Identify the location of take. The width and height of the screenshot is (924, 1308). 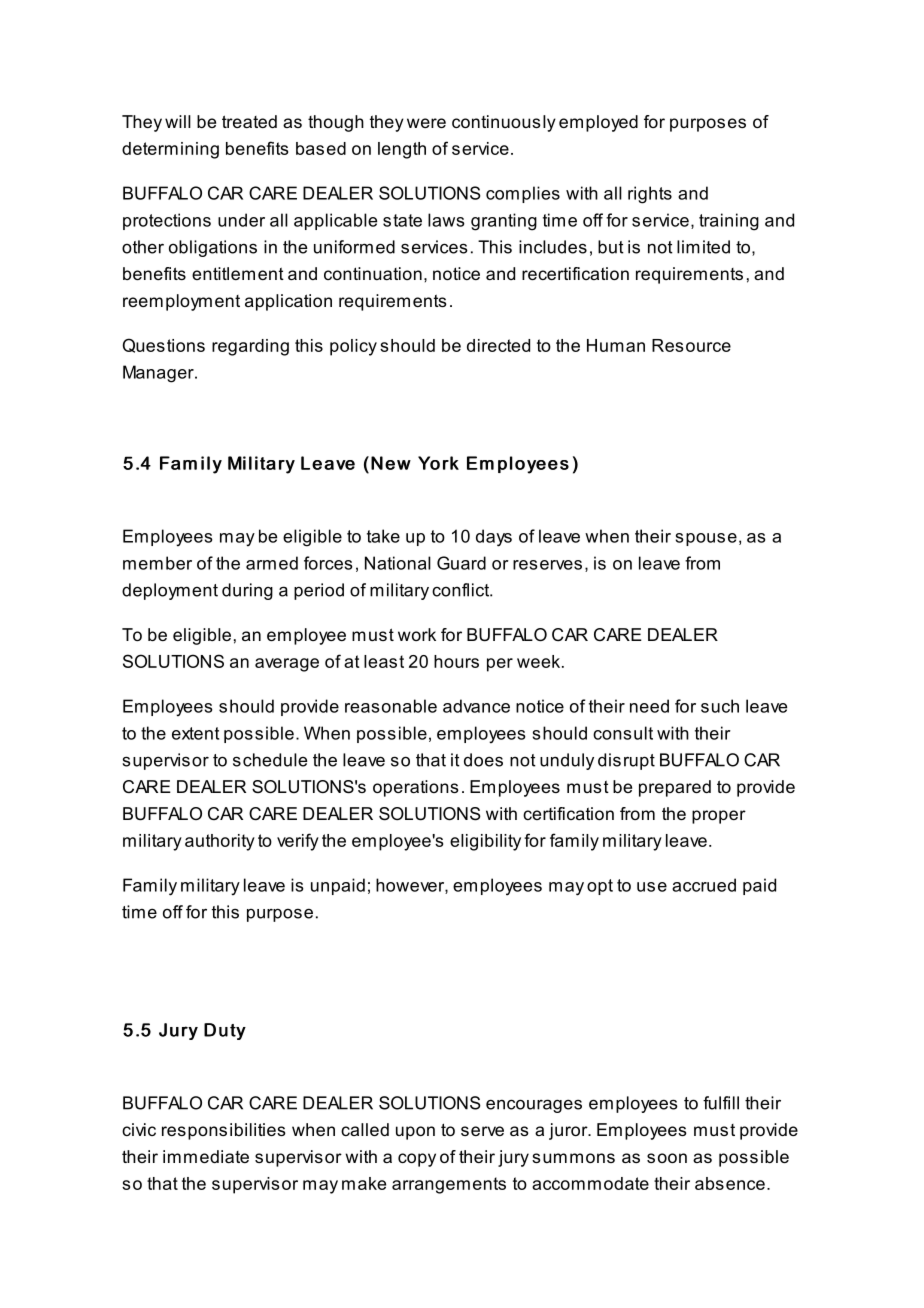
(383, 536).
